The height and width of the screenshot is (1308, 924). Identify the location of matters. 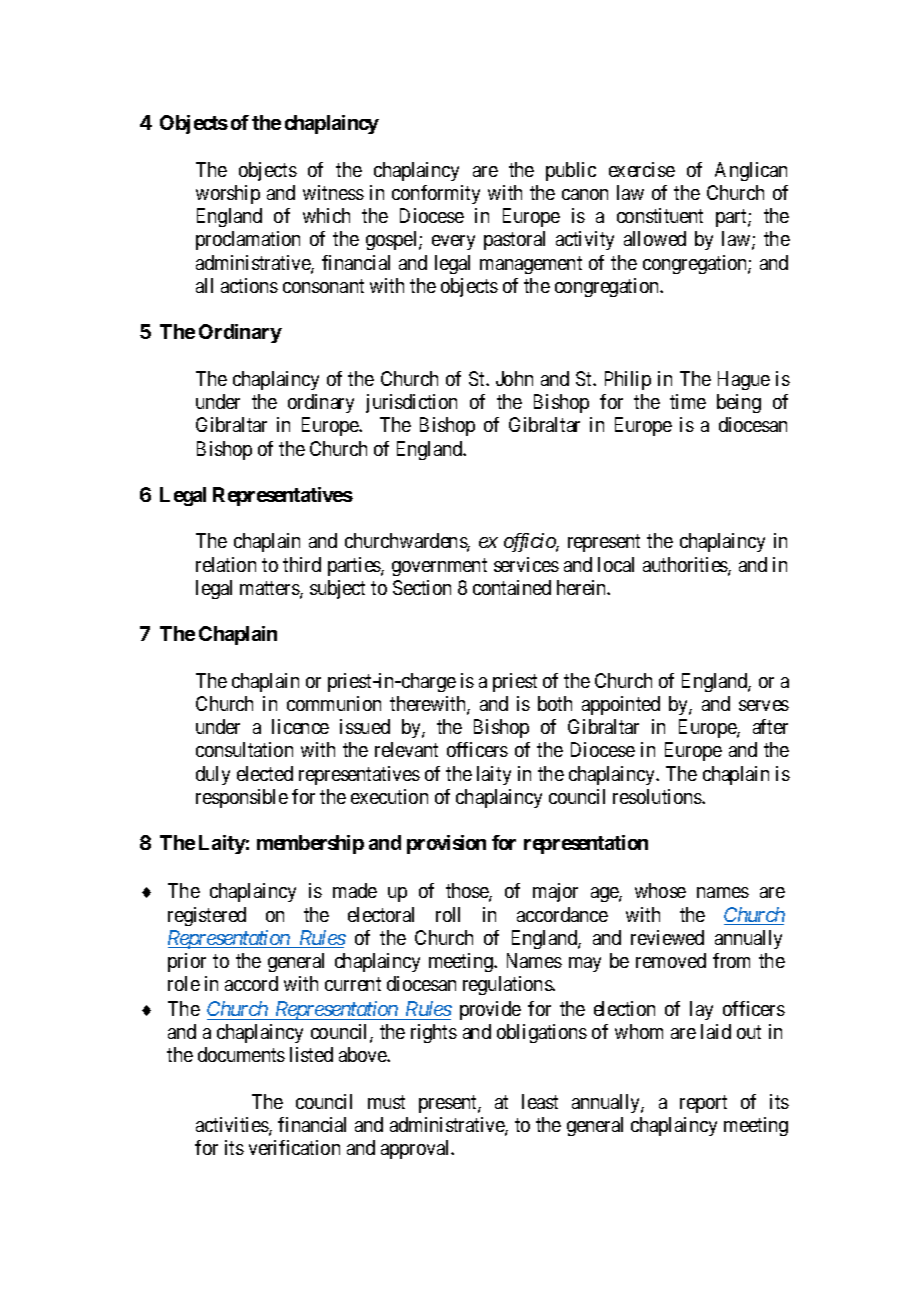
(270, 589).
